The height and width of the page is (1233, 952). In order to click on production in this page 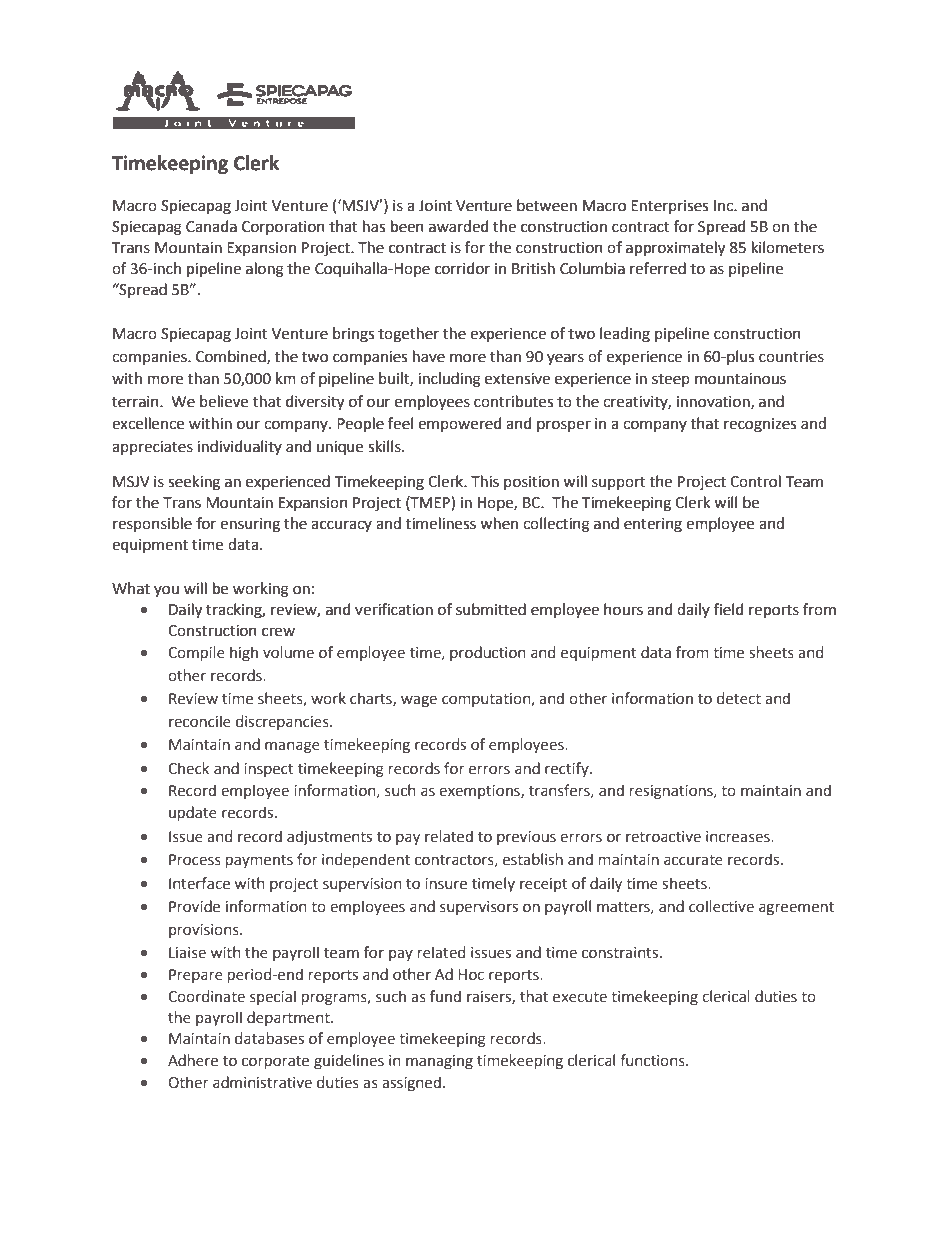, I will do `click(487, 653)`.
